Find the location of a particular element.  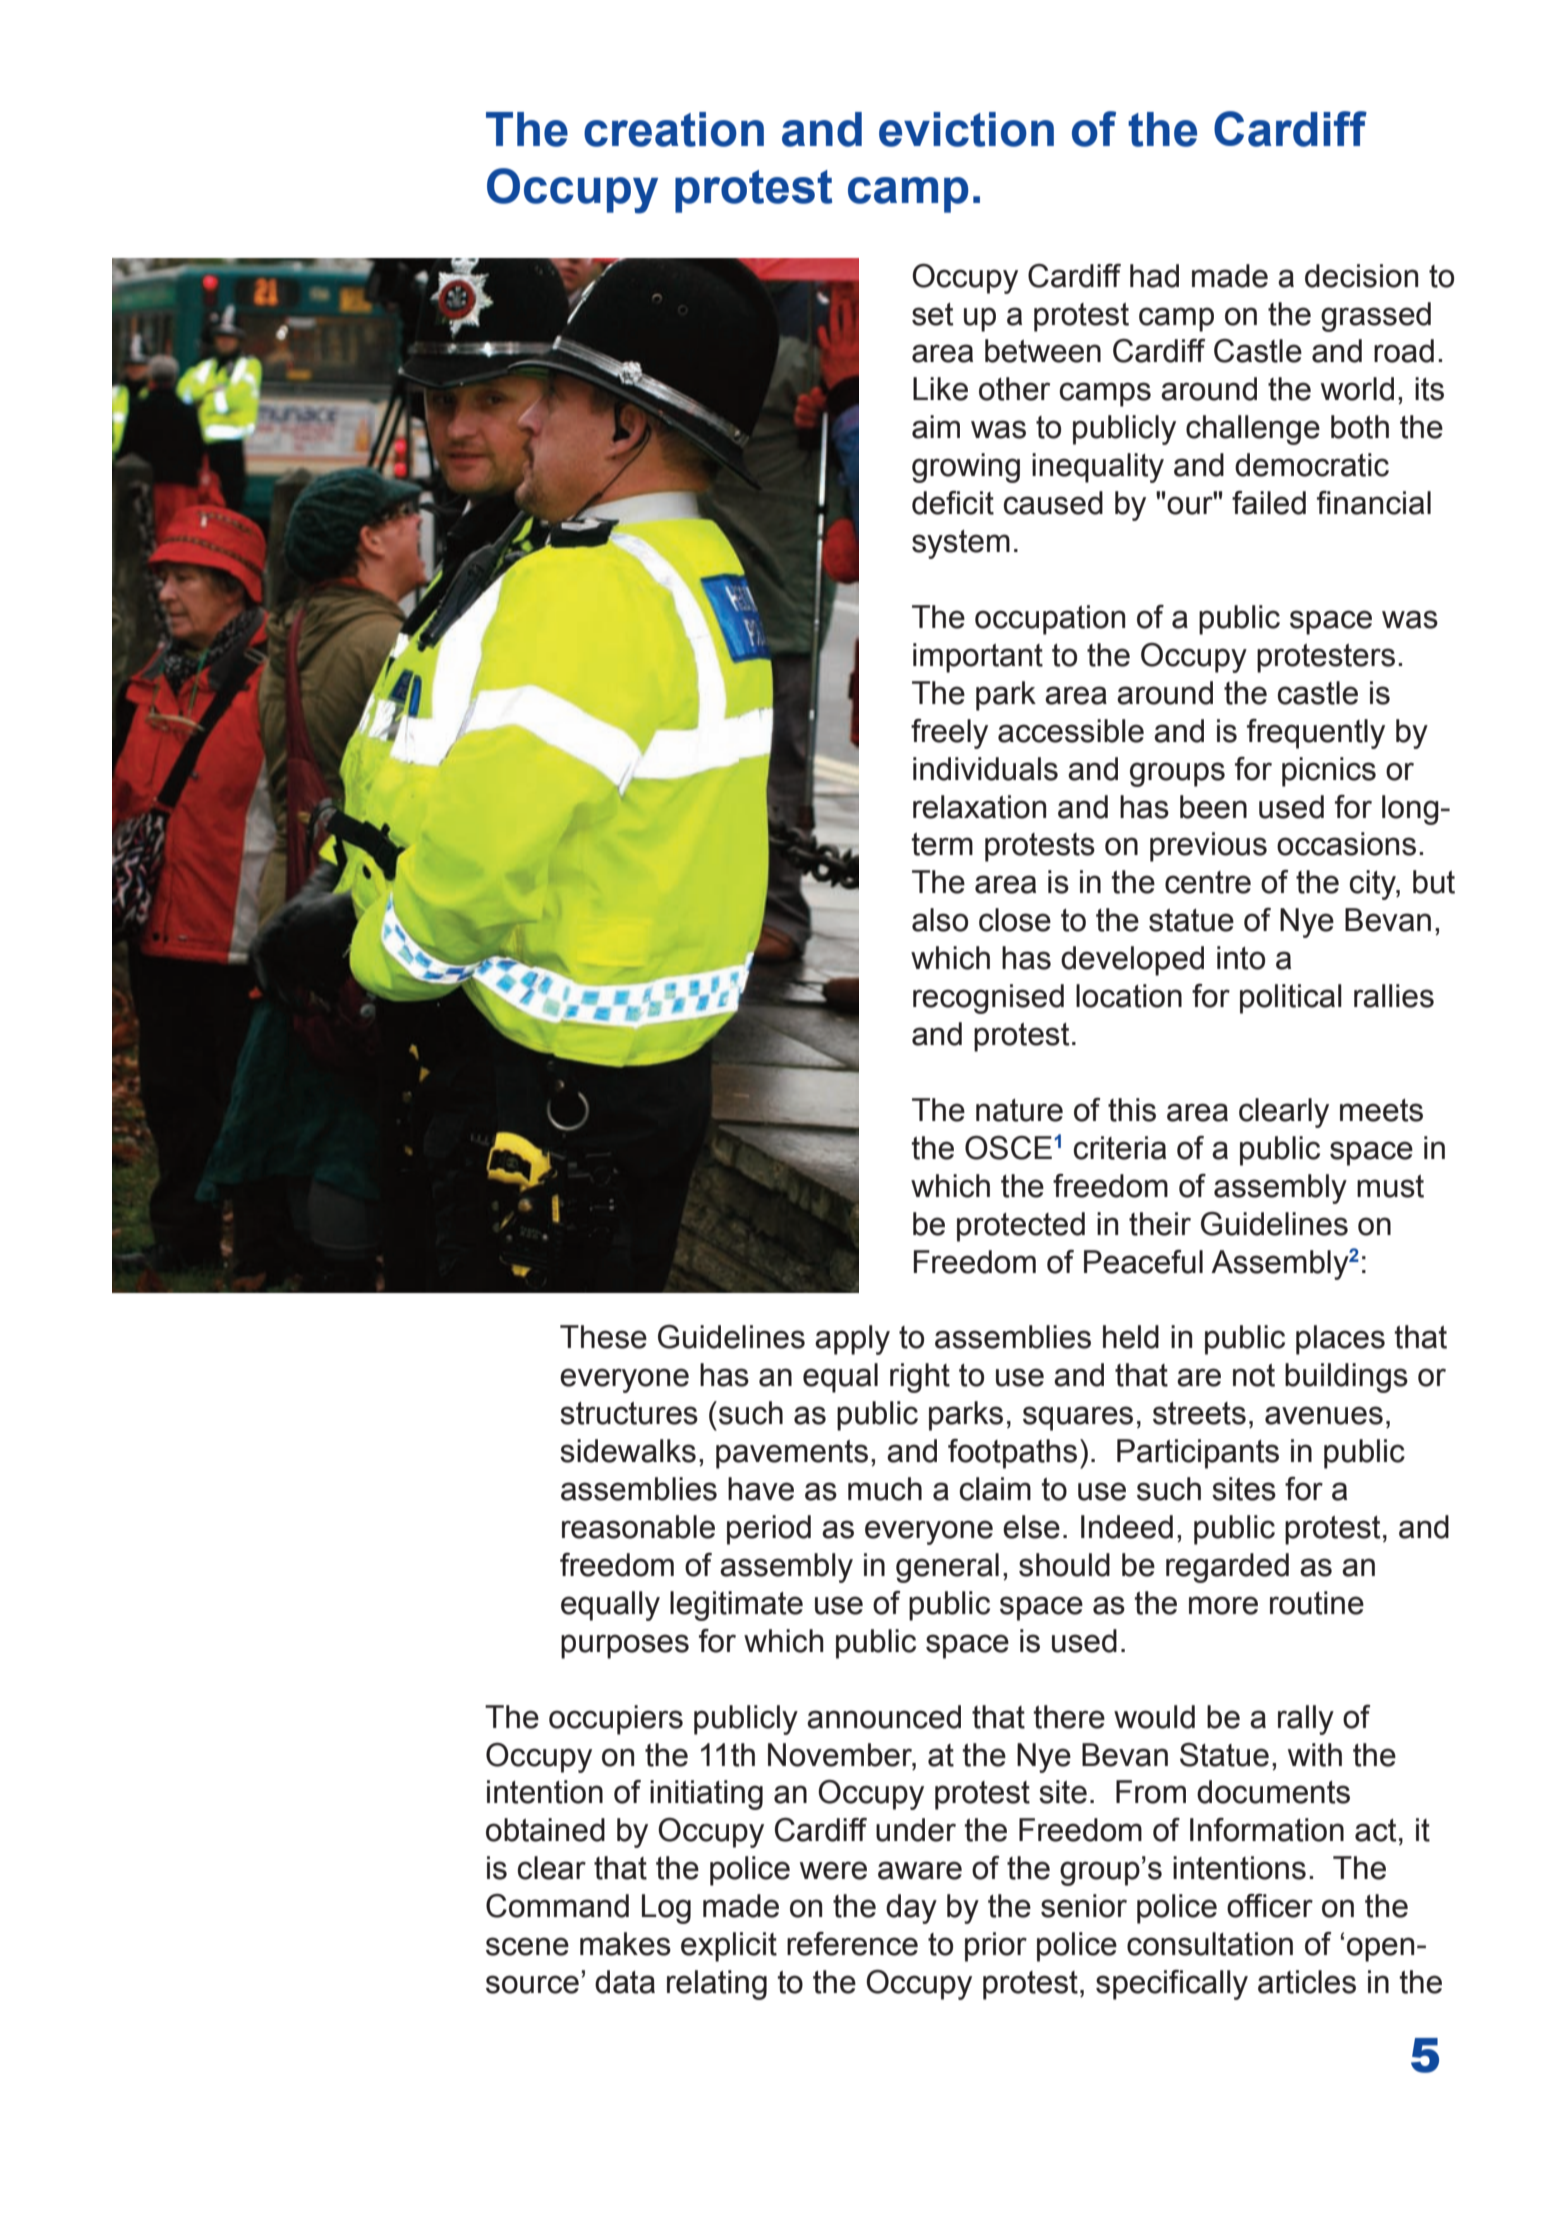

These is located at coordinates (603, 1337).
